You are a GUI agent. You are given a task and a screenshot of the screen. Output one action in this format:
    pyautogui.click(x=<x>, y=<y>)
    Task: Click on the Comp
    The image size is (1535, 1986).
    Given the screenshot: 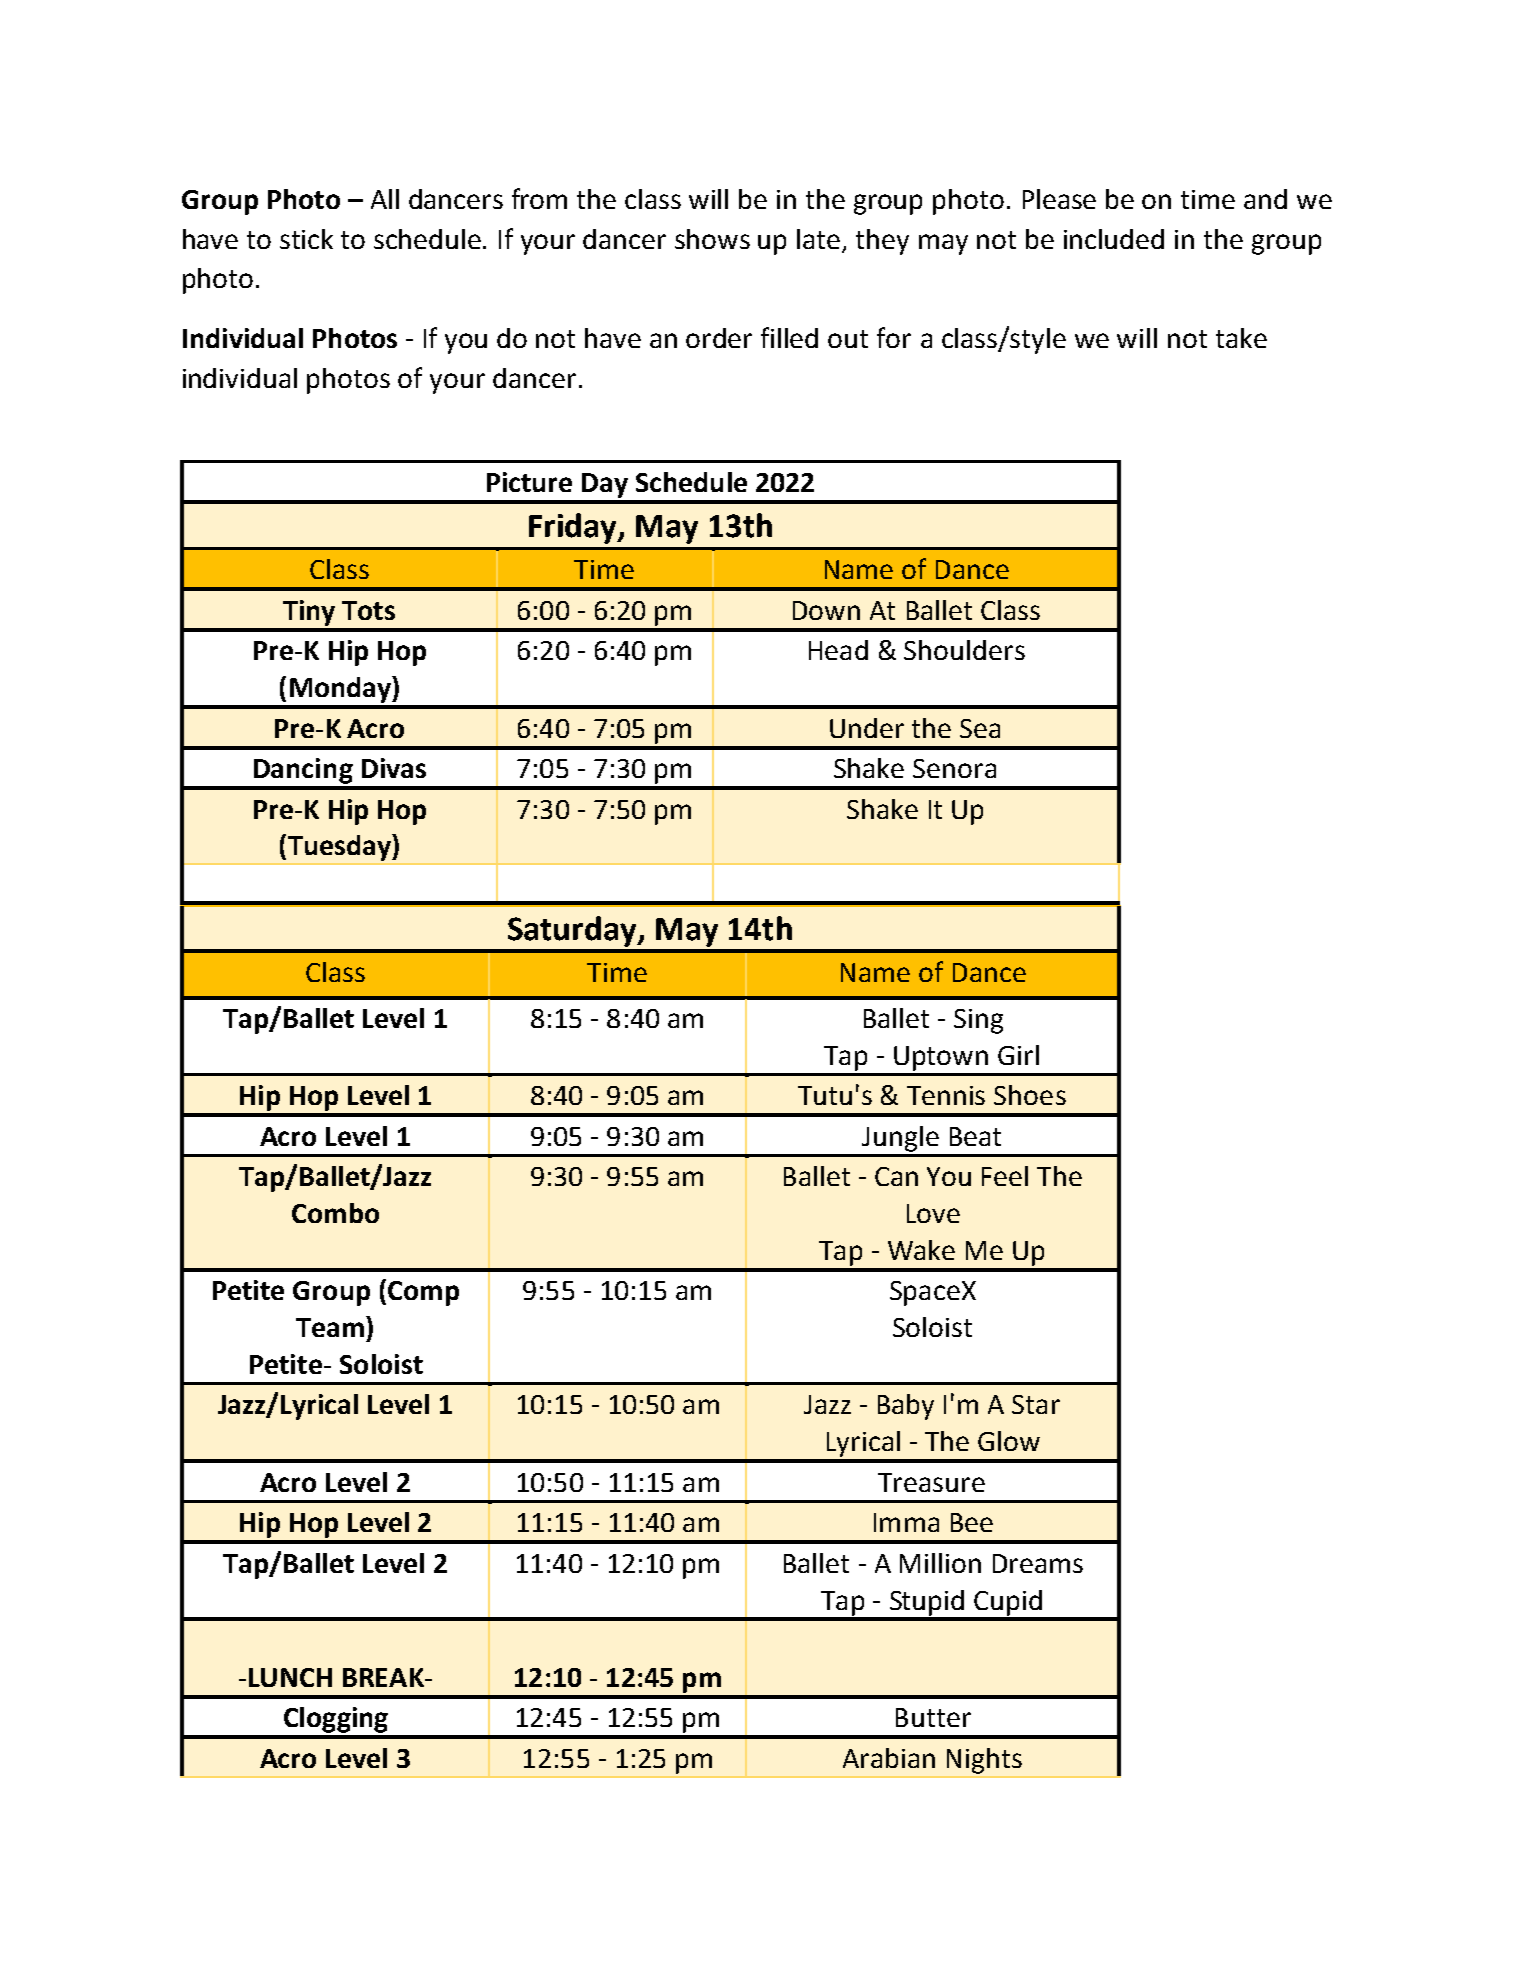 What is the action you would take?
    pyautogui.click(x=423, y=1293)
